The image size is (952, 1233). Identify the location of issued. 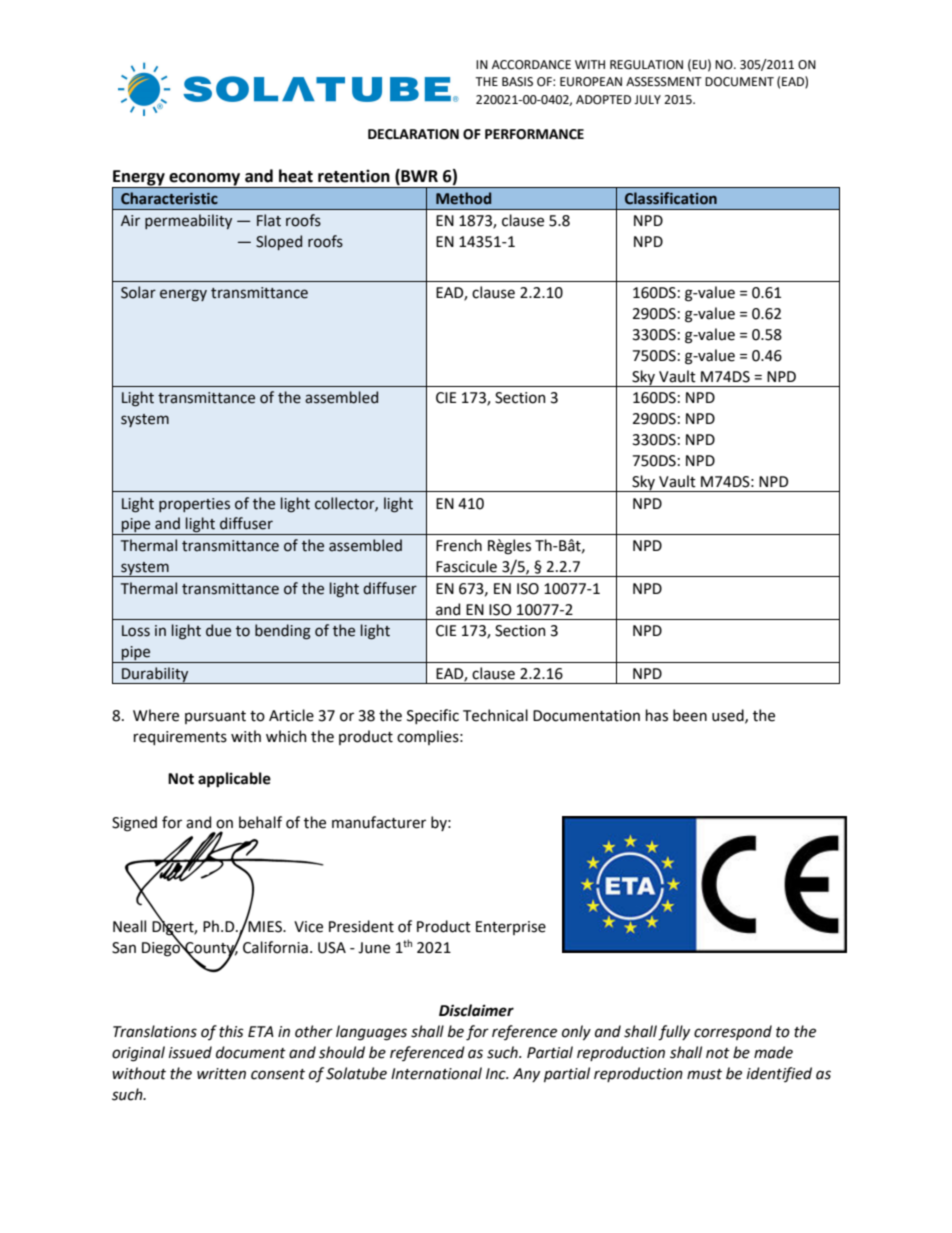
(190, 1052).
